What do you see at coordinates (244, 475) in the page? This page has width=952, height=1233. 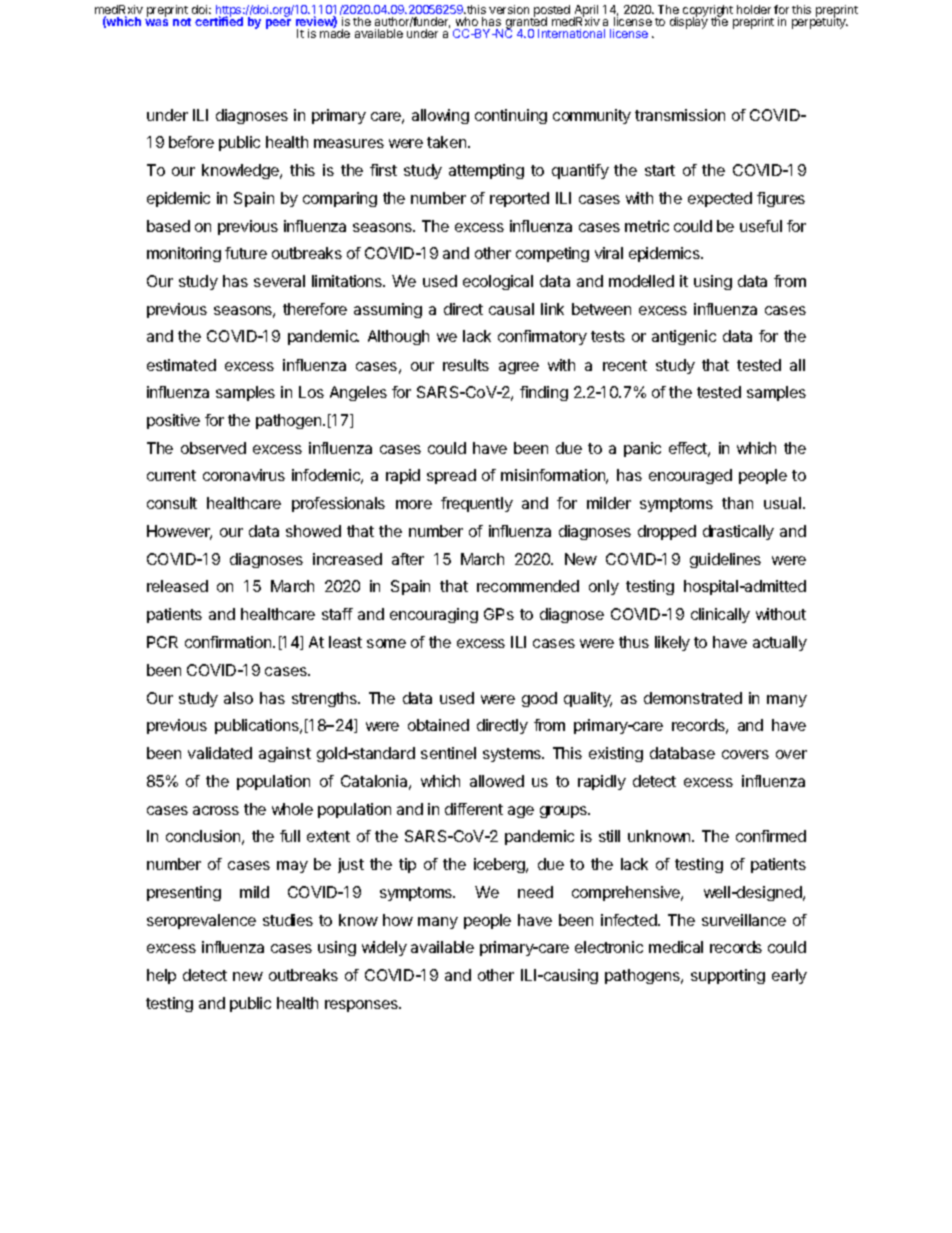 I see `coronavirus` at bounding box center [244, 475].
